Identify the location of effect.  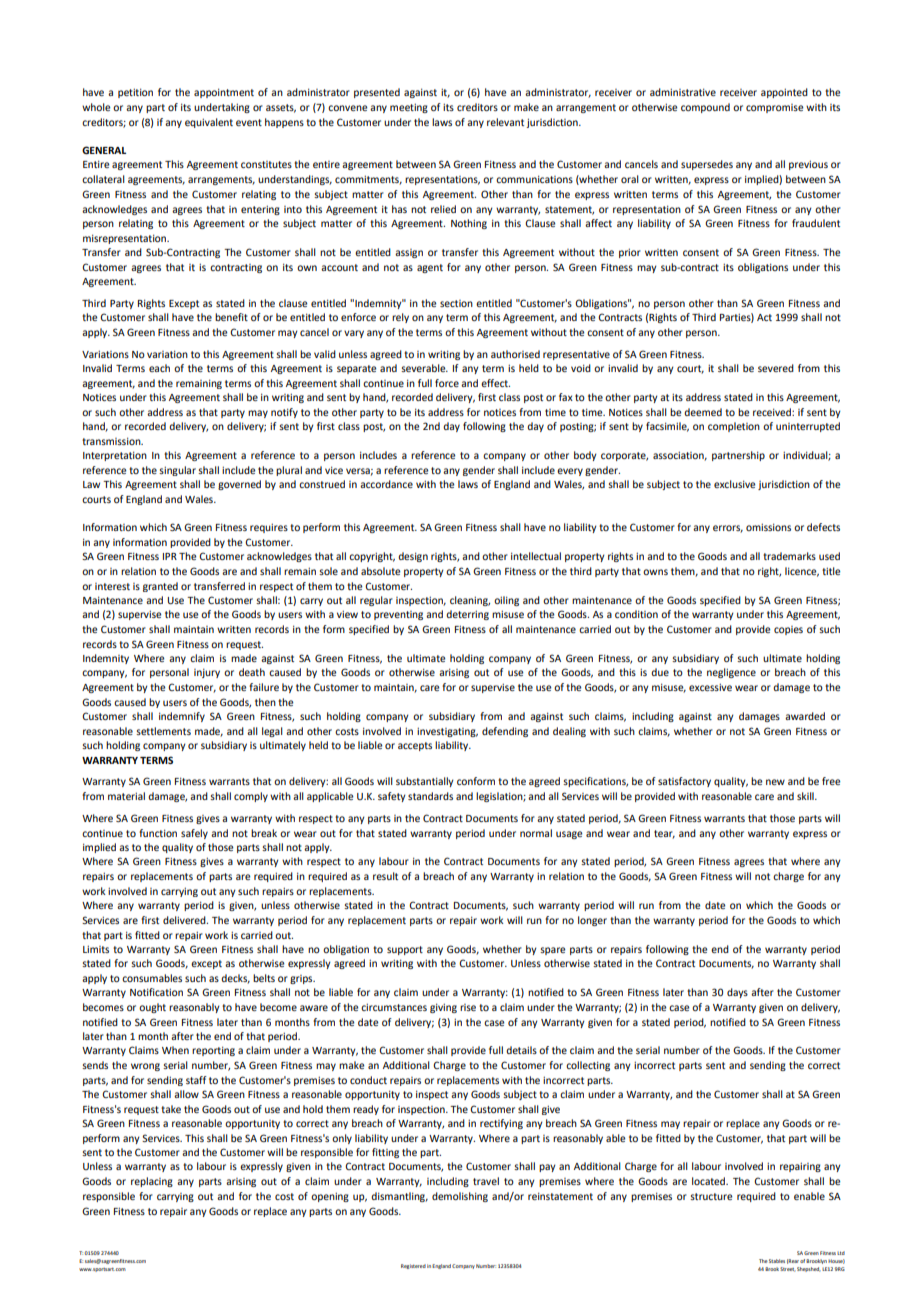
(495, 383).
